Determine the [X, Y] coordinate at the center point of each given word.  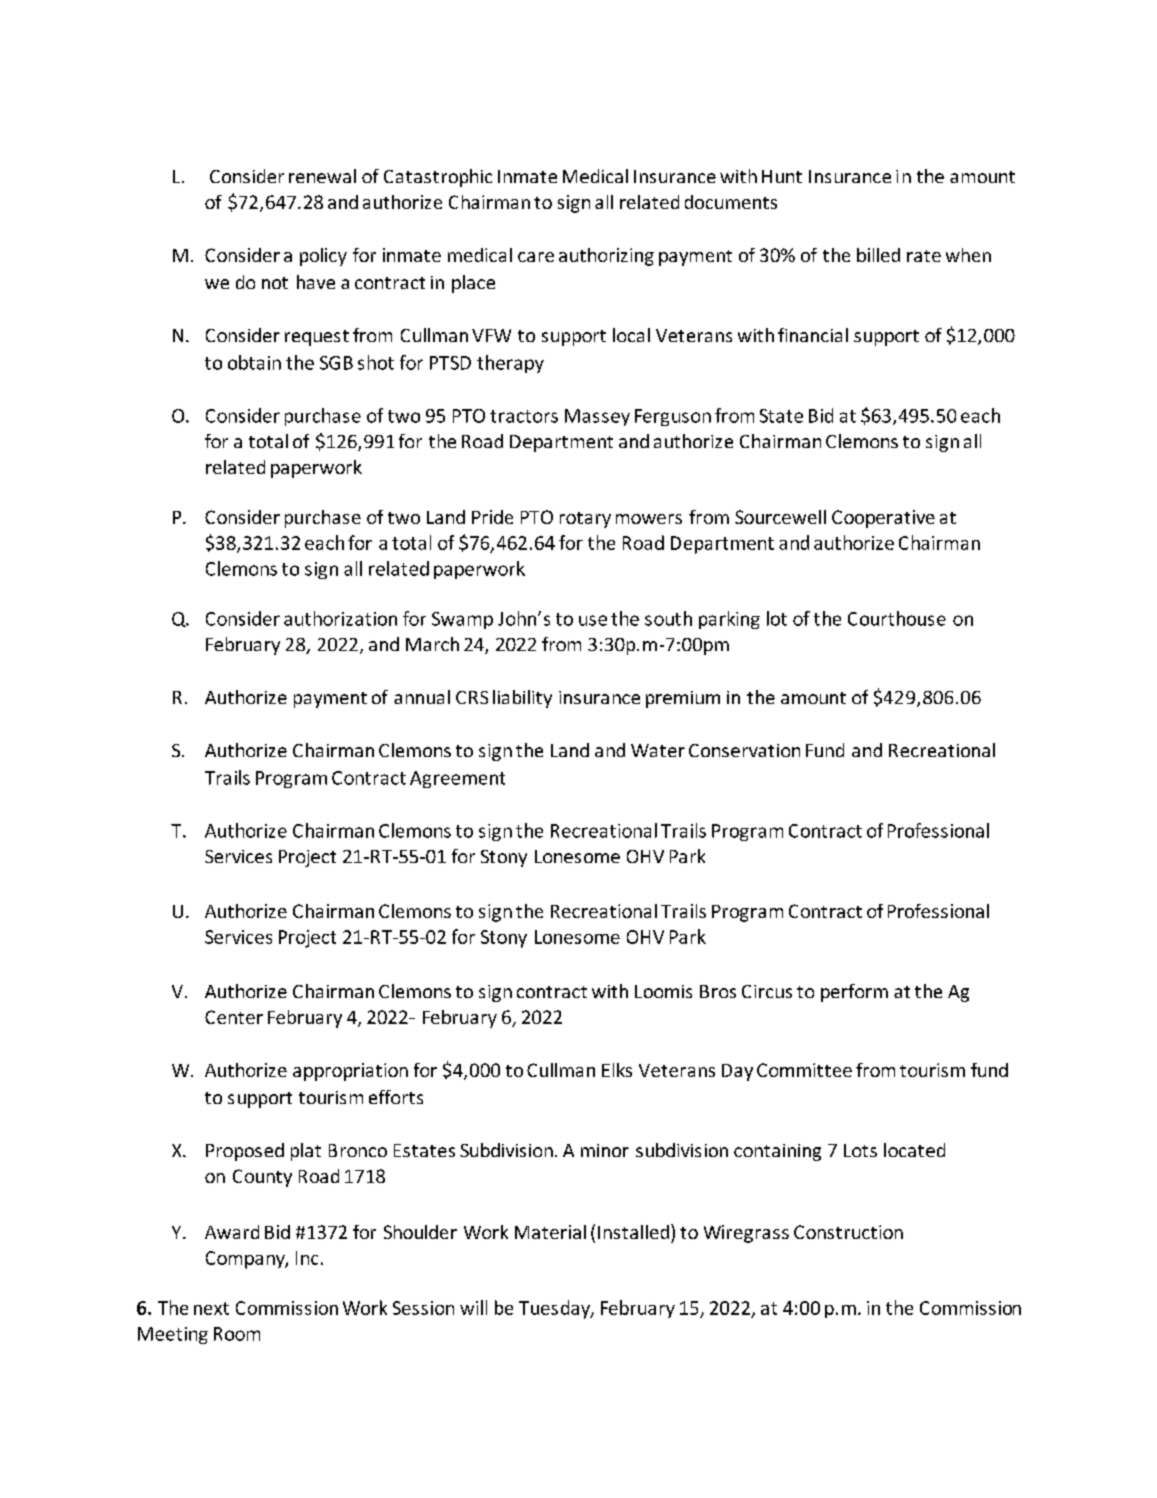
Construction [848, 1232]
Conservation [744, 750]
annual [422, 697]
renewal [322, 176]
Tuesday [555, 1309]
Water [658, 750]
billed [878, 255]
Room [237, 1334]
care [536, 257]
